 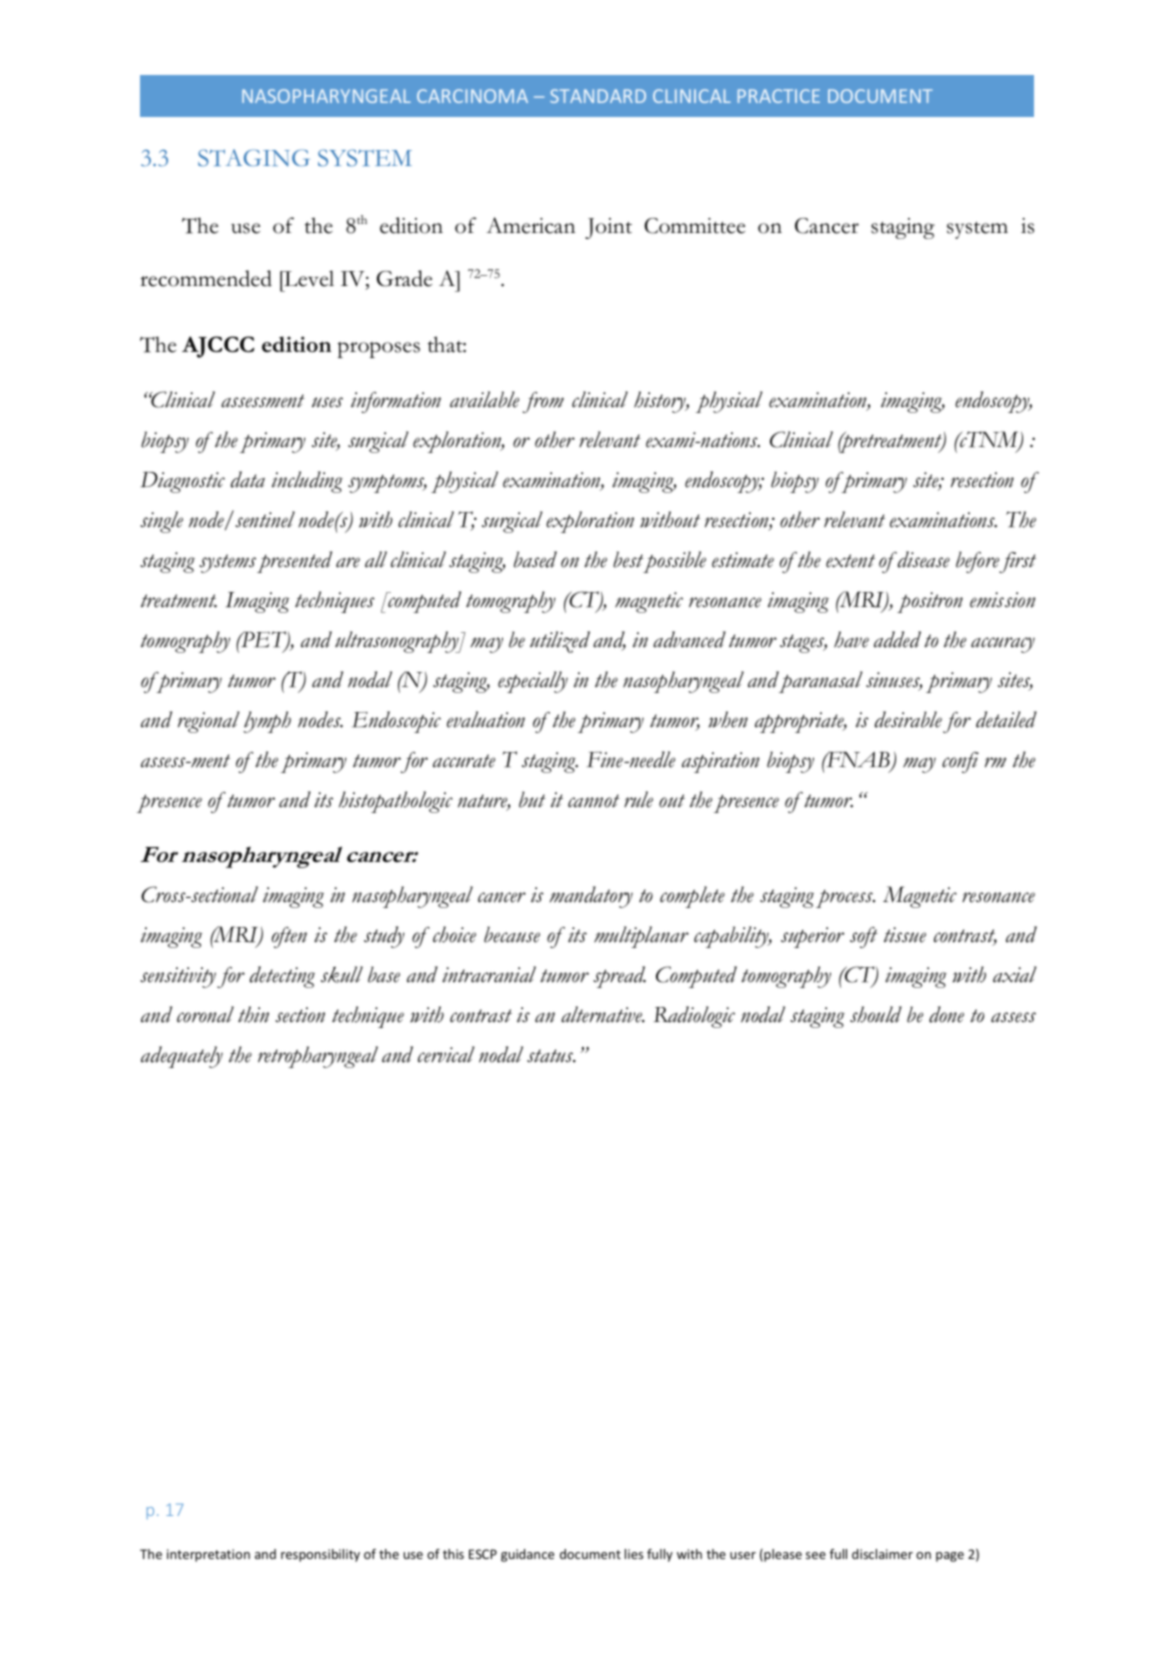 What do you see at coordinates (267, 722) in the screenshot?
I see `lymph` at bounding box center [267, 722].
